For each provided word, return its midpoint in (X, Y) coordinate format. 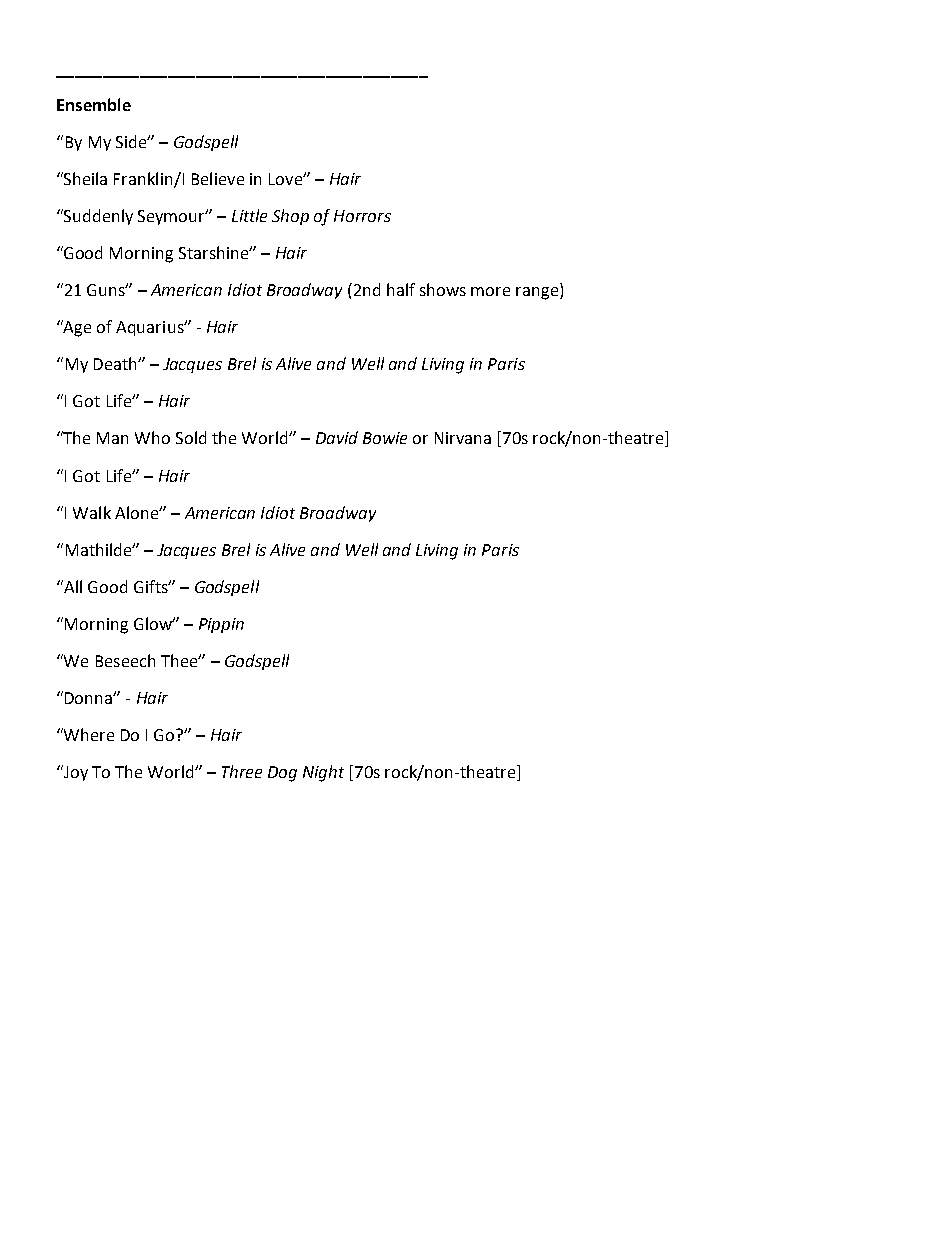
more (490, 291)
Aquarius (151, 328)
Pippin (221, 625)
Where (88, 734)
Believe (218, 178)
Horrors (362, 216)
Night (323, 773)
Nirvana (463, 438)
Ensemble (94, 104)
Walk (92, 512)
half (401, 289)
